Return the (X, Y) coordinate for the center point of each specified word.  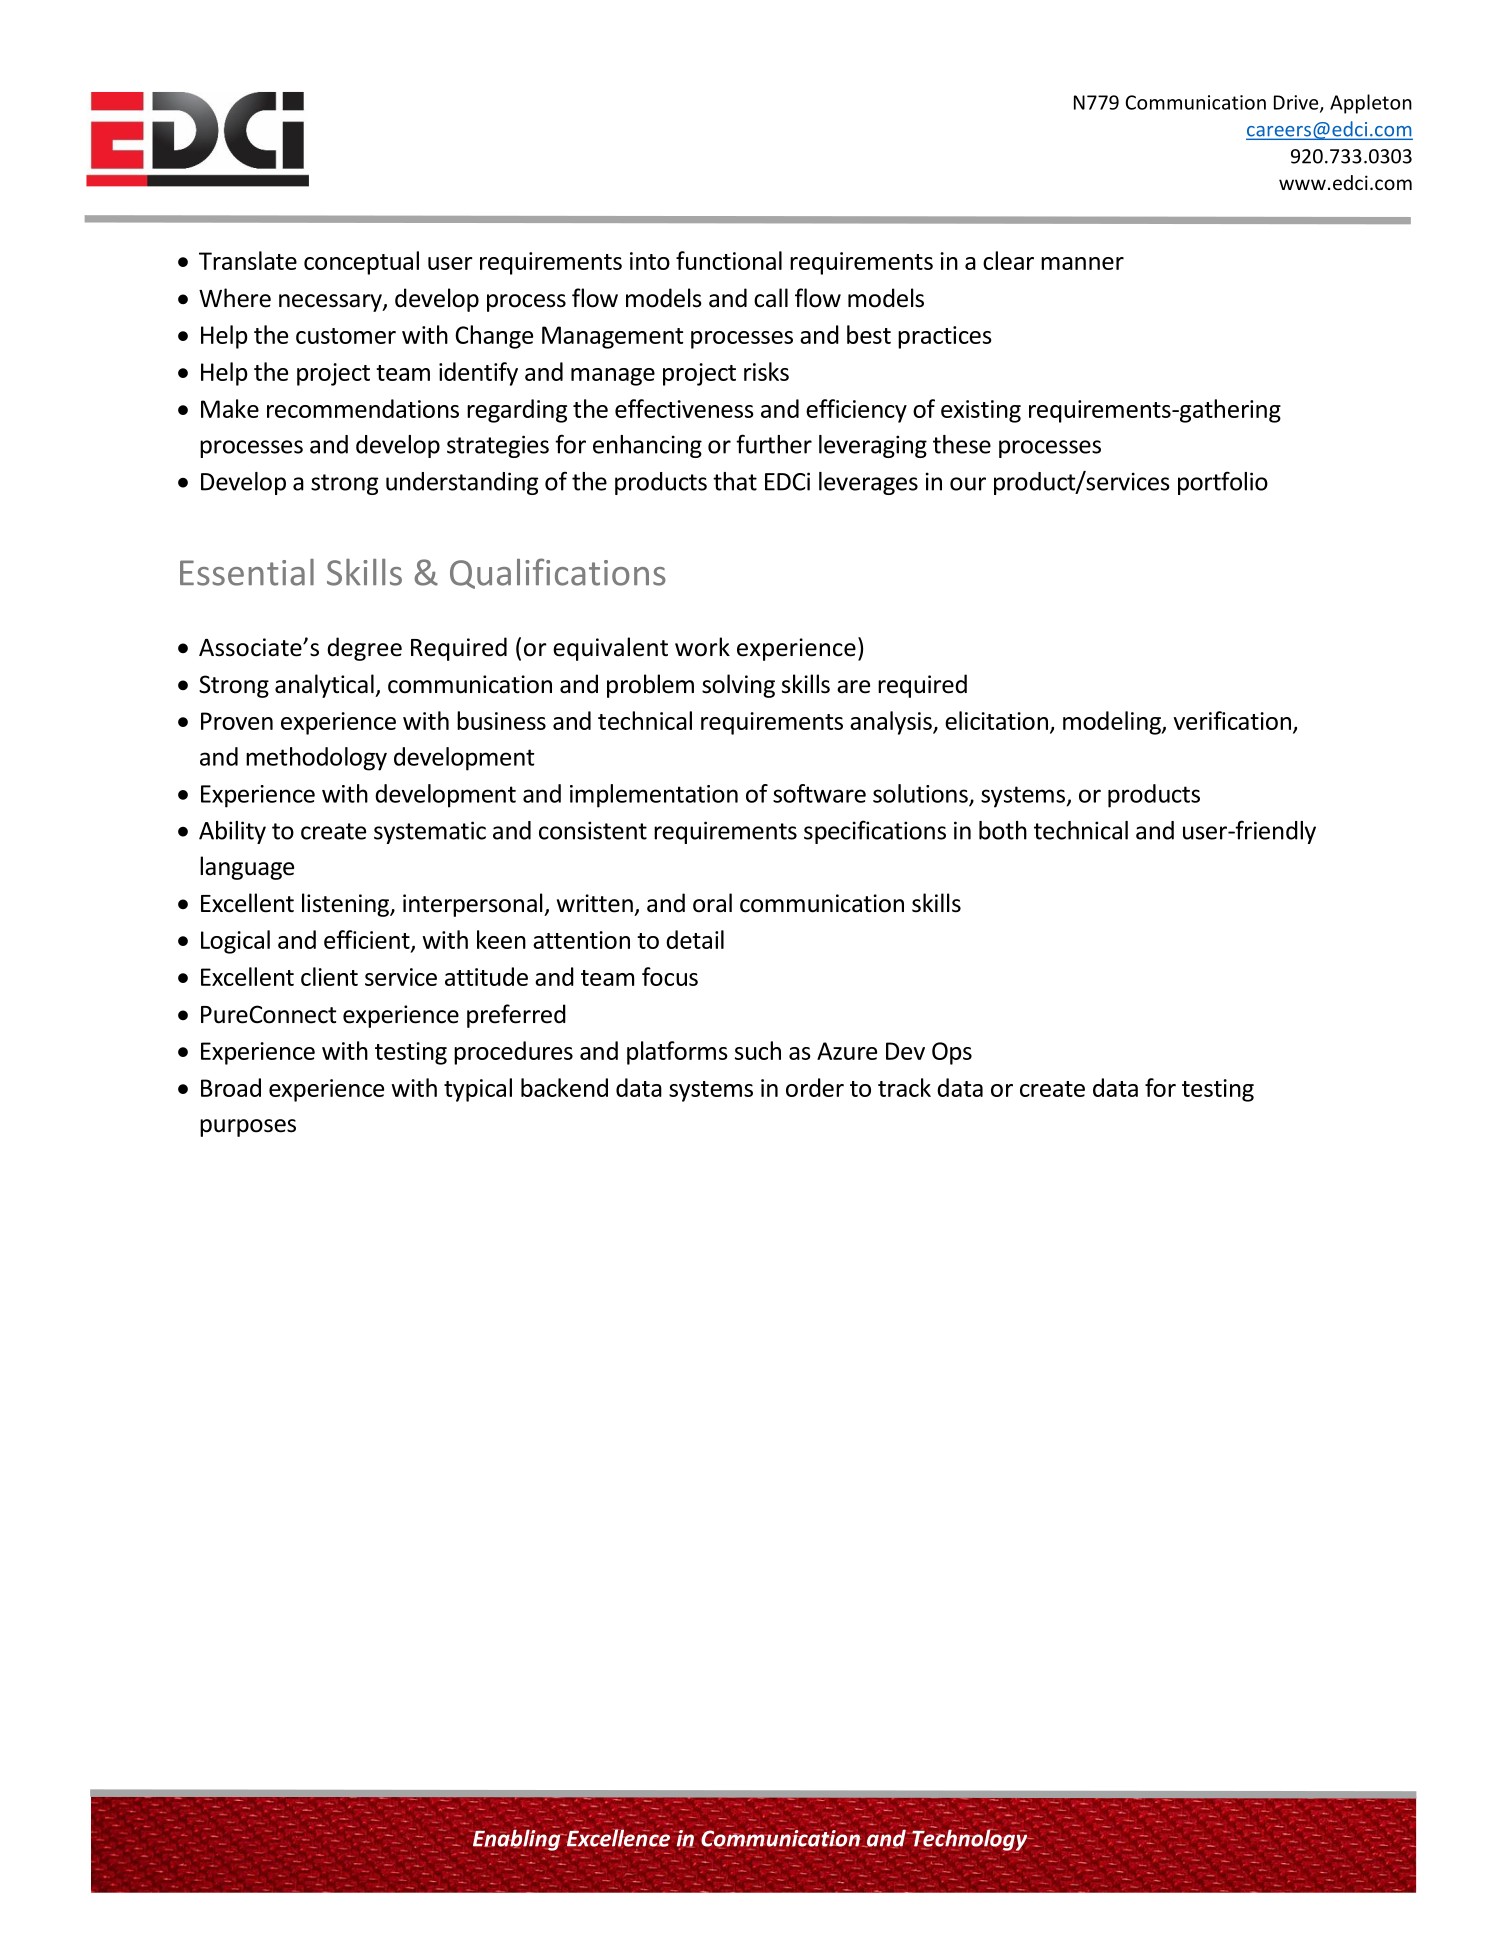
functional (729, 260)
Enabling (517, 1839)
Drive (1297, 103)
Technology (970, 1840)
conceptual (361, 263)
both (1003, 830)
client (329, 976)
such (758, 1050)
